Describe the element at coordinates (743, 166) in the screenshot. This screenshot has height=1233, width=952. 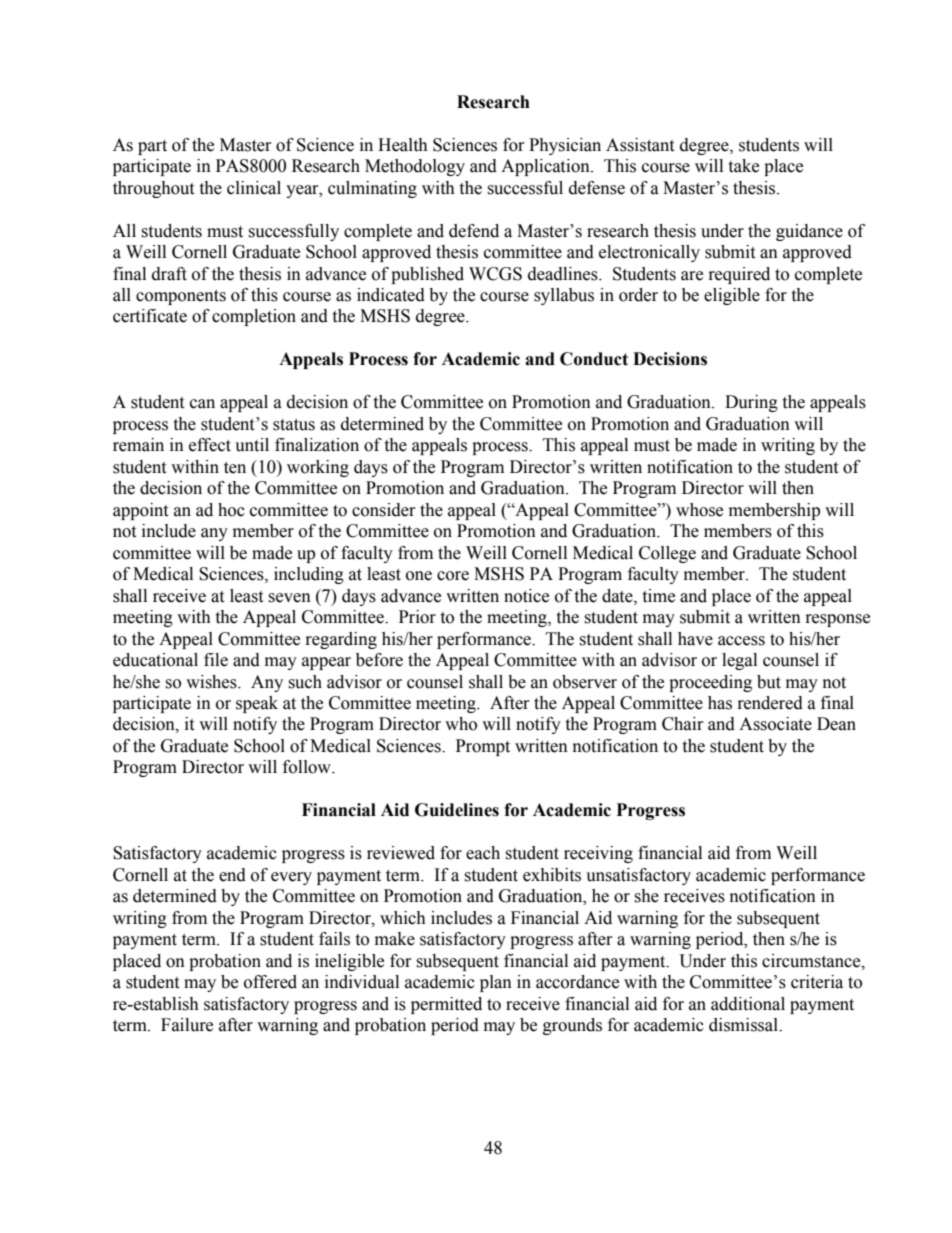
I see `take` at that location.
